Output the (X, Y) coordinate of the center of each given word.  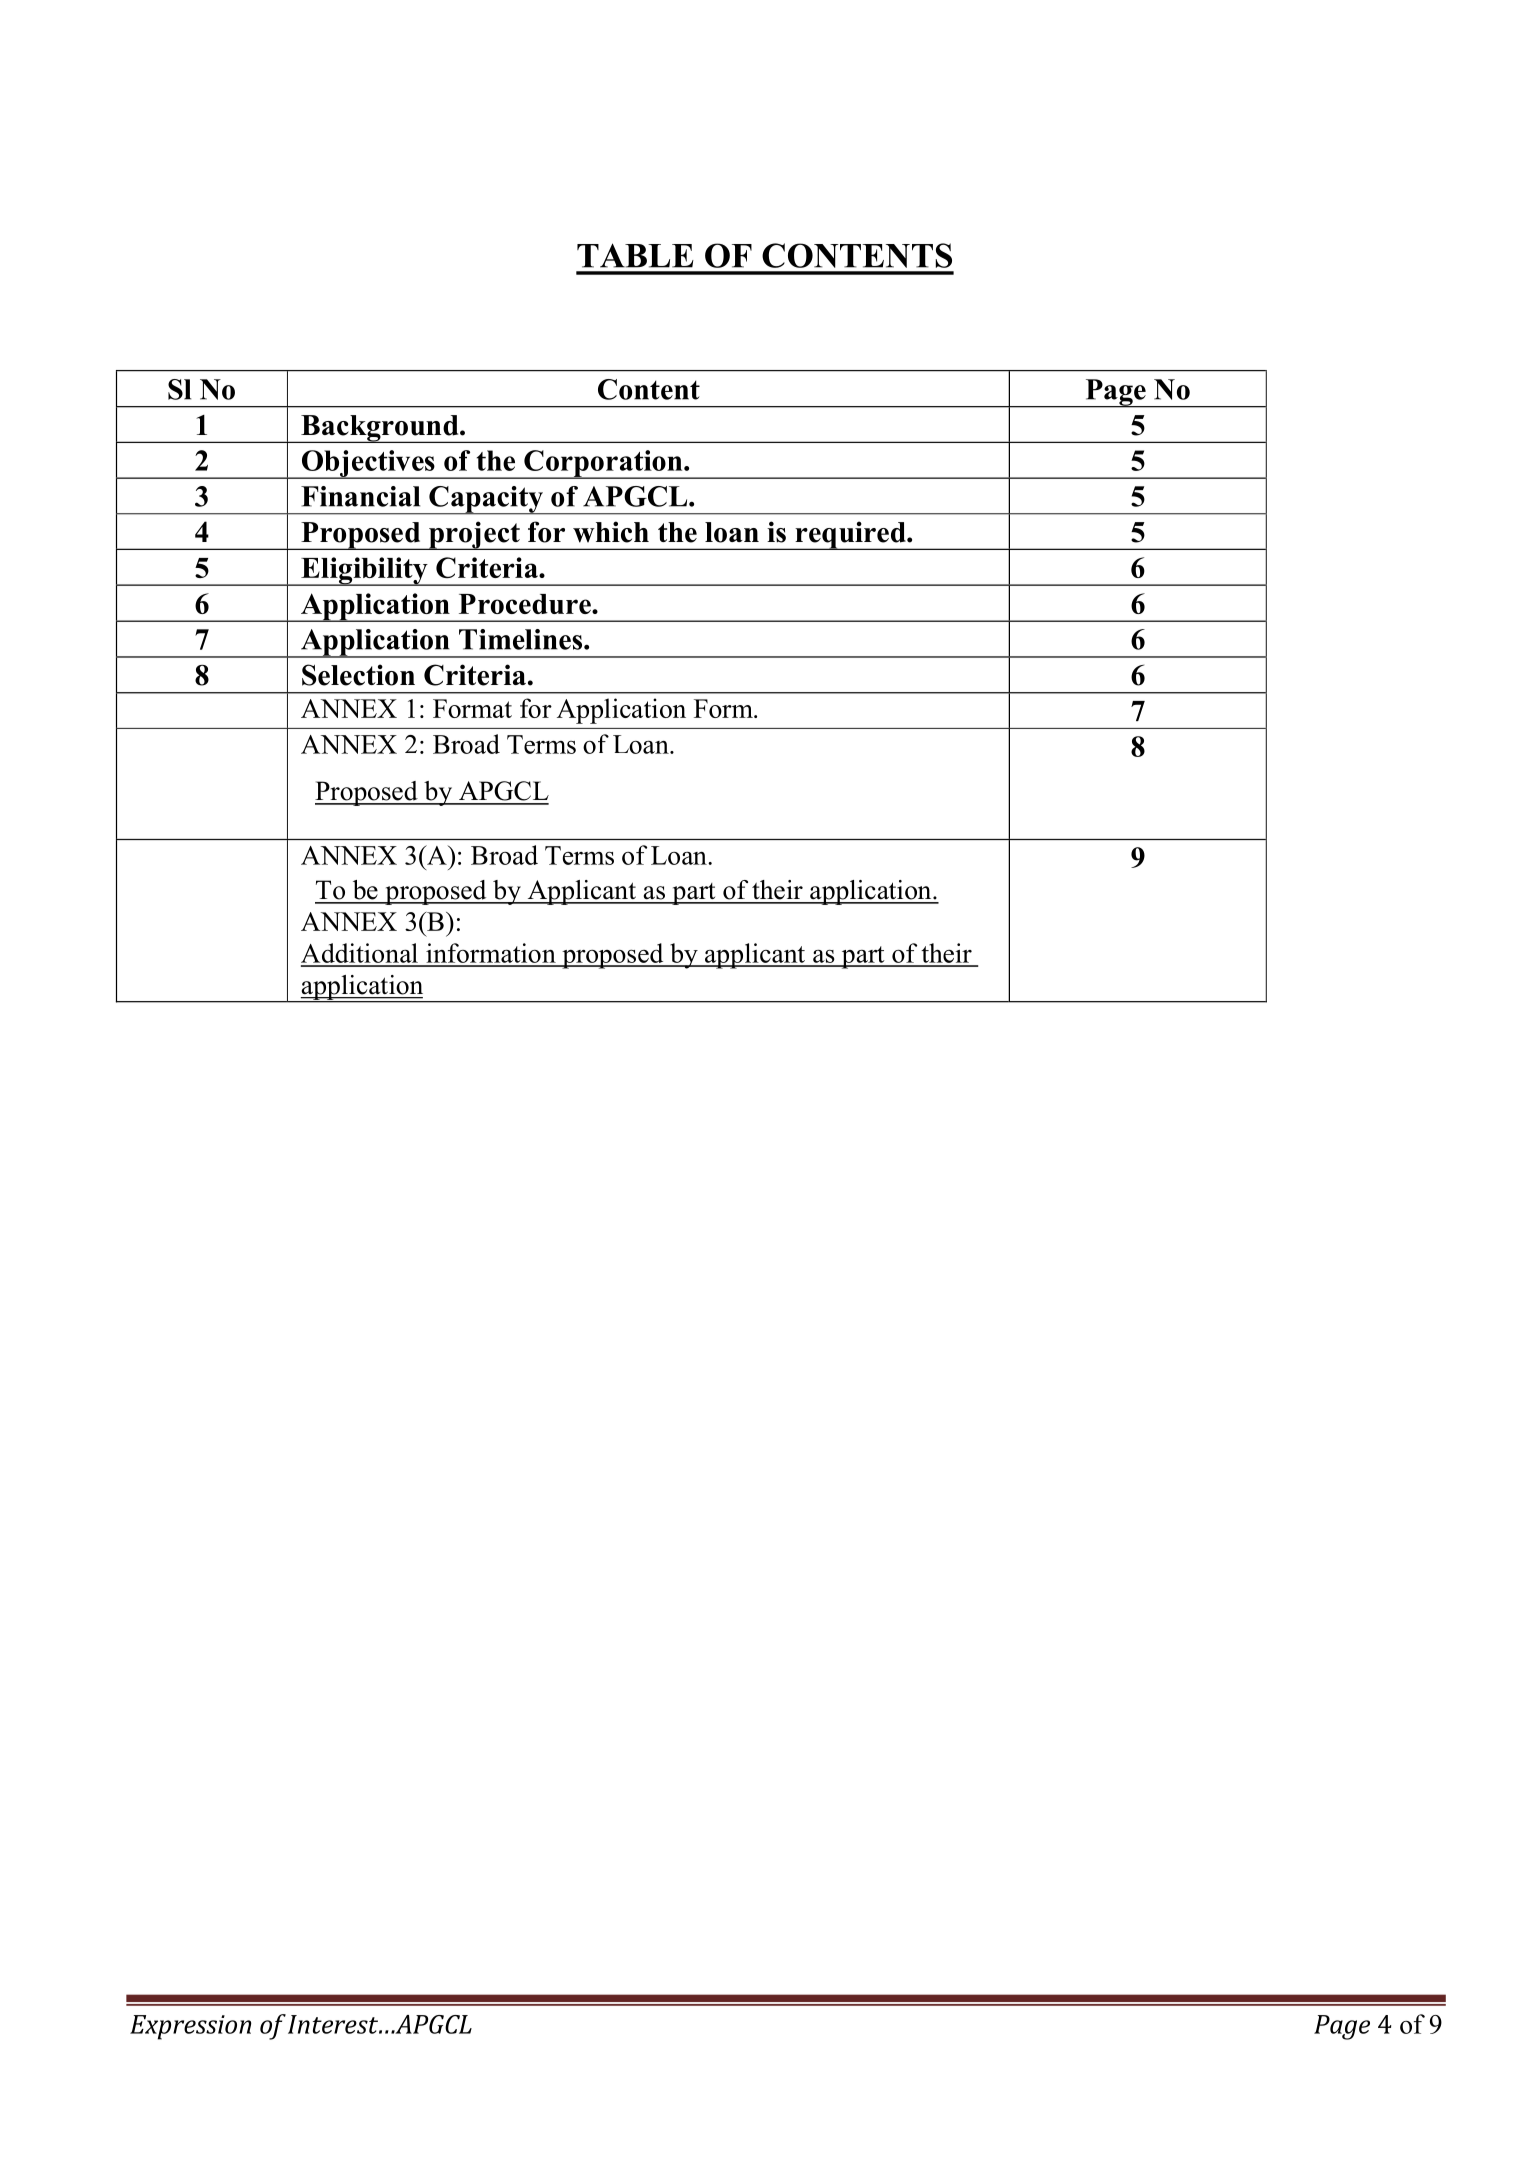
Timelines (522, 639)
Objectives (368, 464)
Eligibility (364, 571)
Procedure (526, 604)
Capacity (486, 500)
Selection (358, 675)
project (474, 535)
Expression (190, 2027)
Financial (360, 496)
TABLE (635, 255)
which (611, 532)
